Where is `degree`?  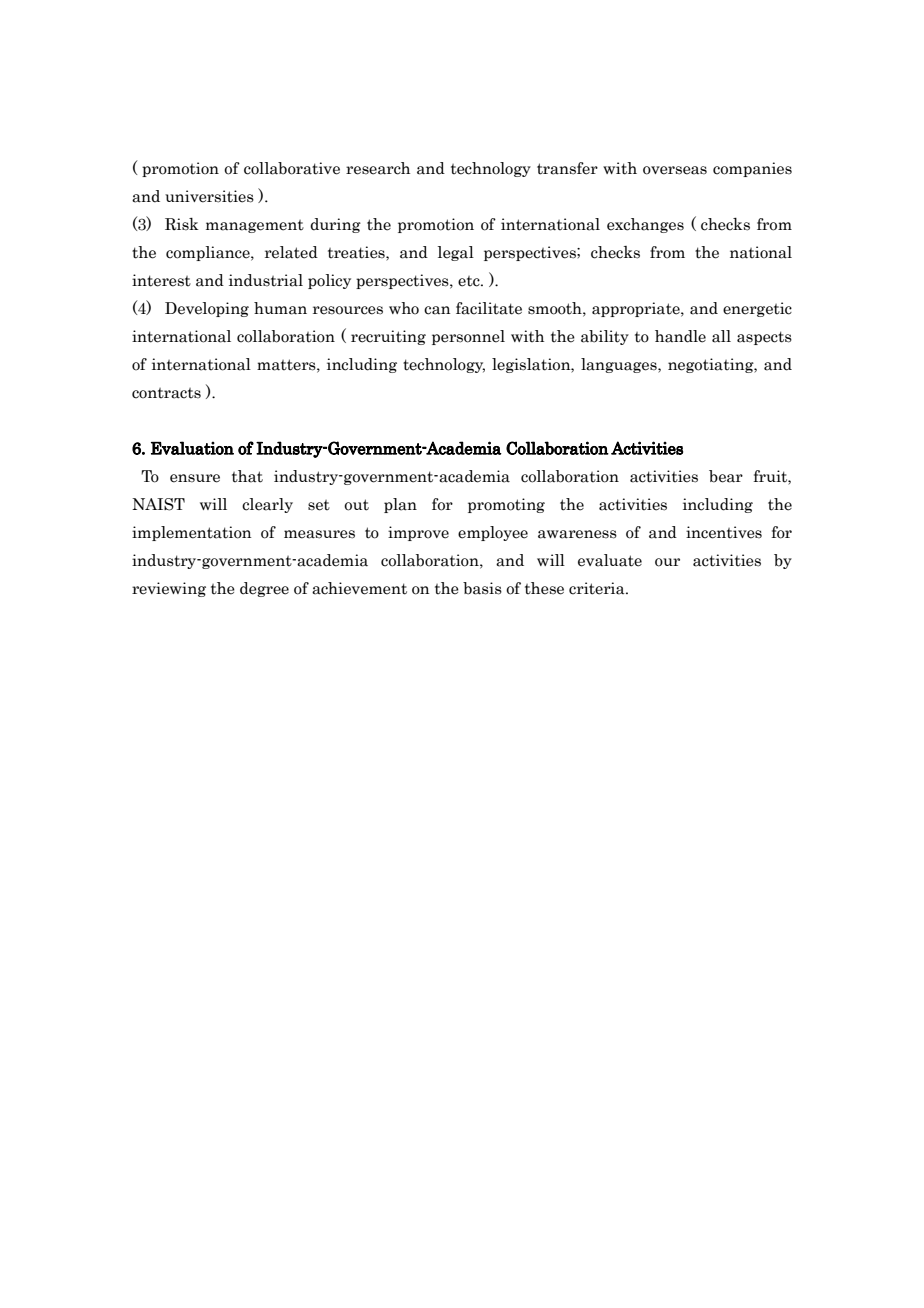
degree is located at coordinates (264, 589).
